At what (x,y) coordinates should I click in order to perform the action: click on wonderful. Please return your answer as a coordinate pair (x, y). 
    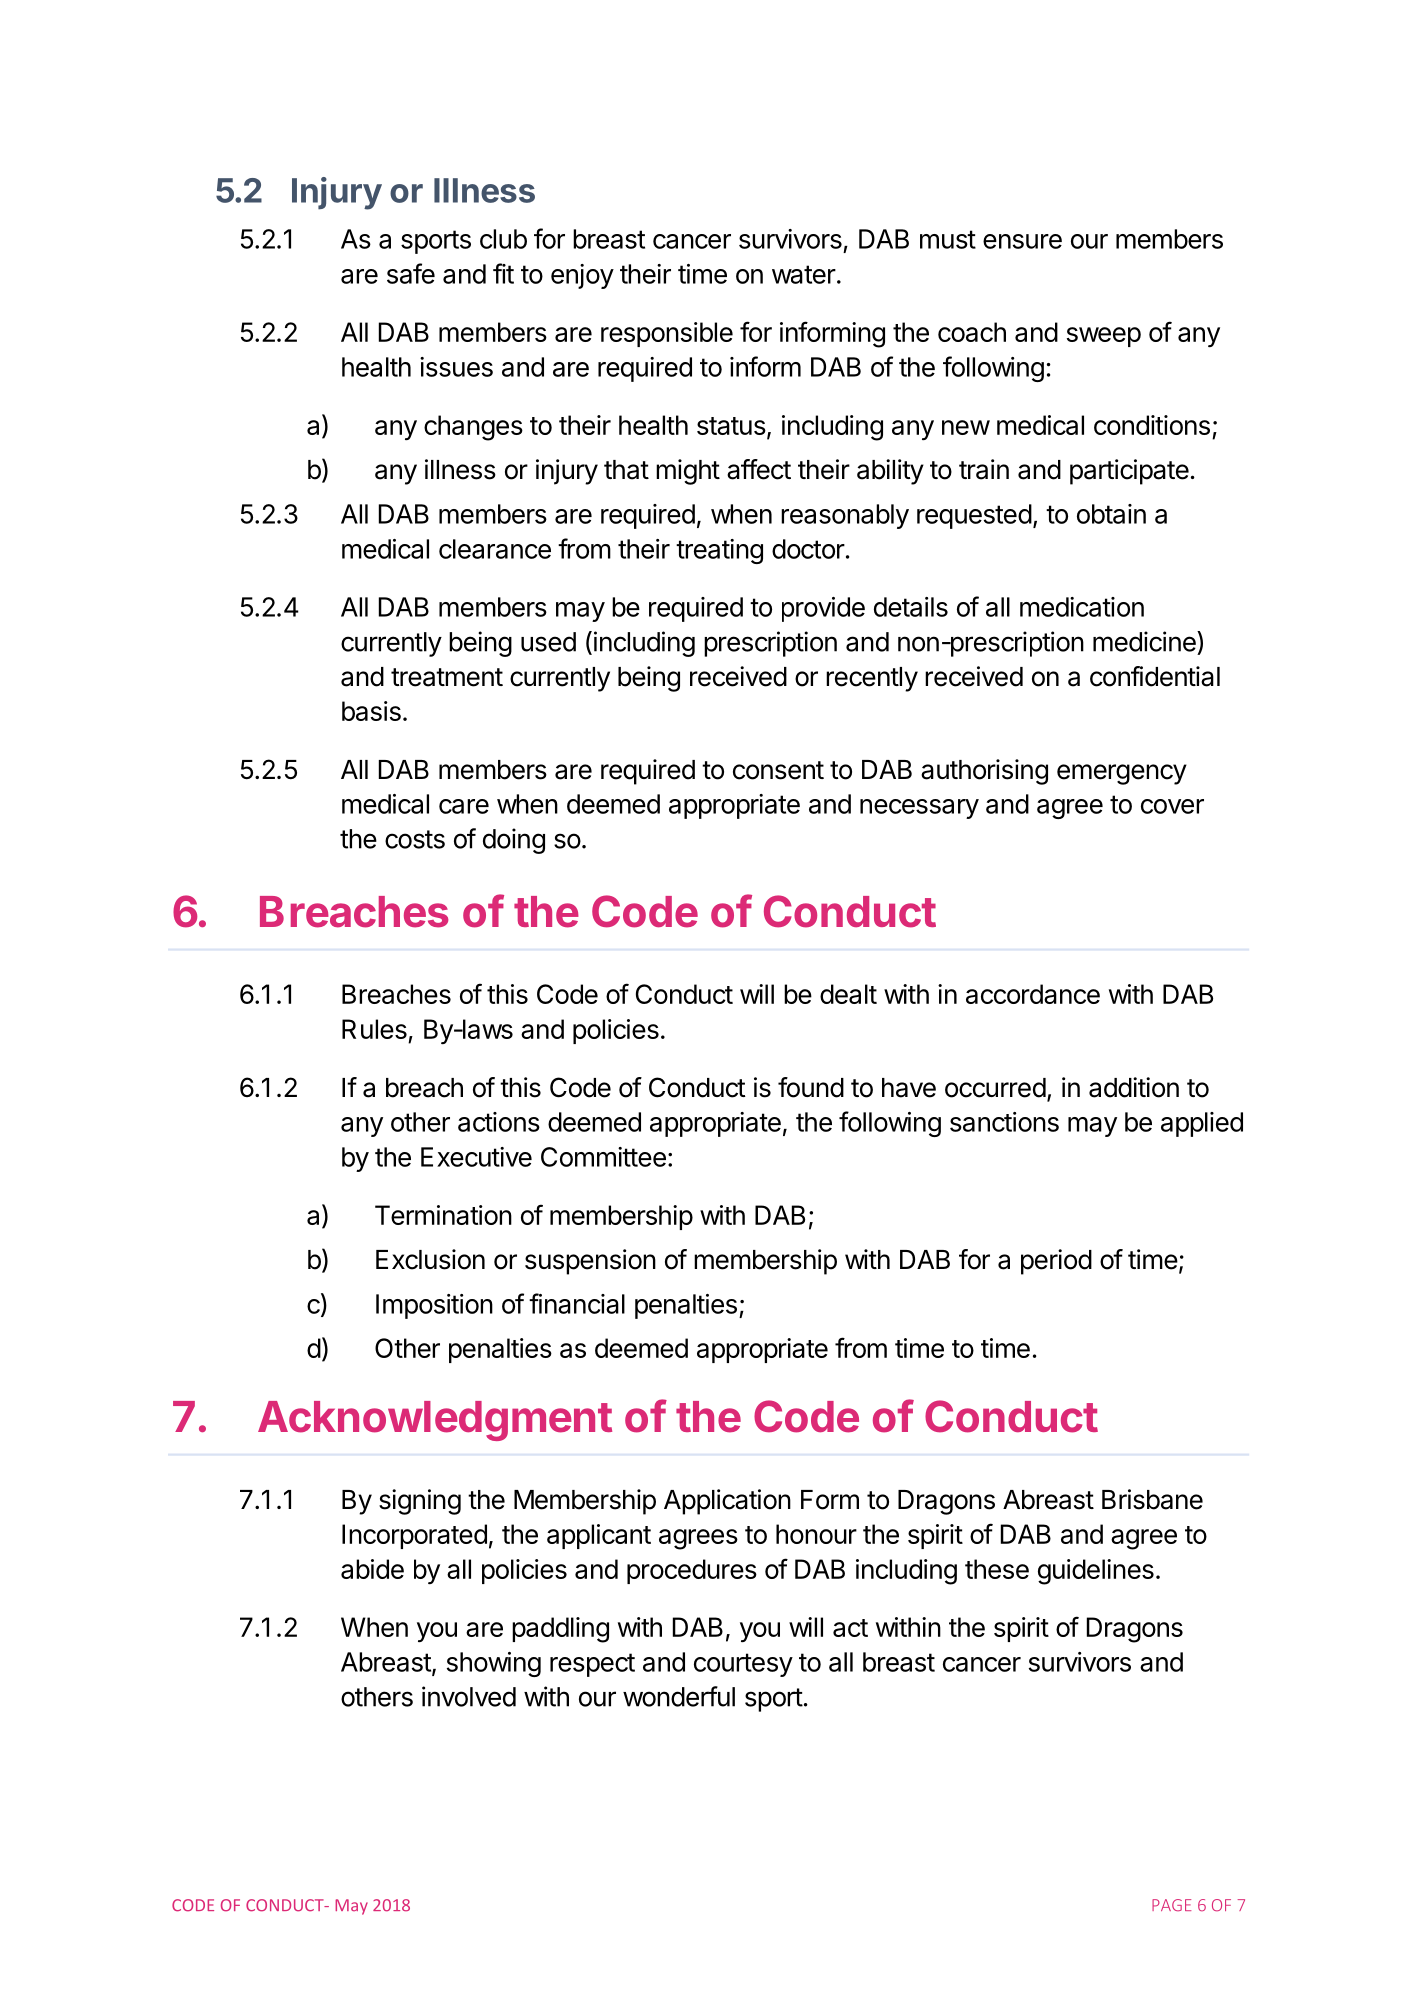
    Looking at the image, I should click on (679, 1696).
